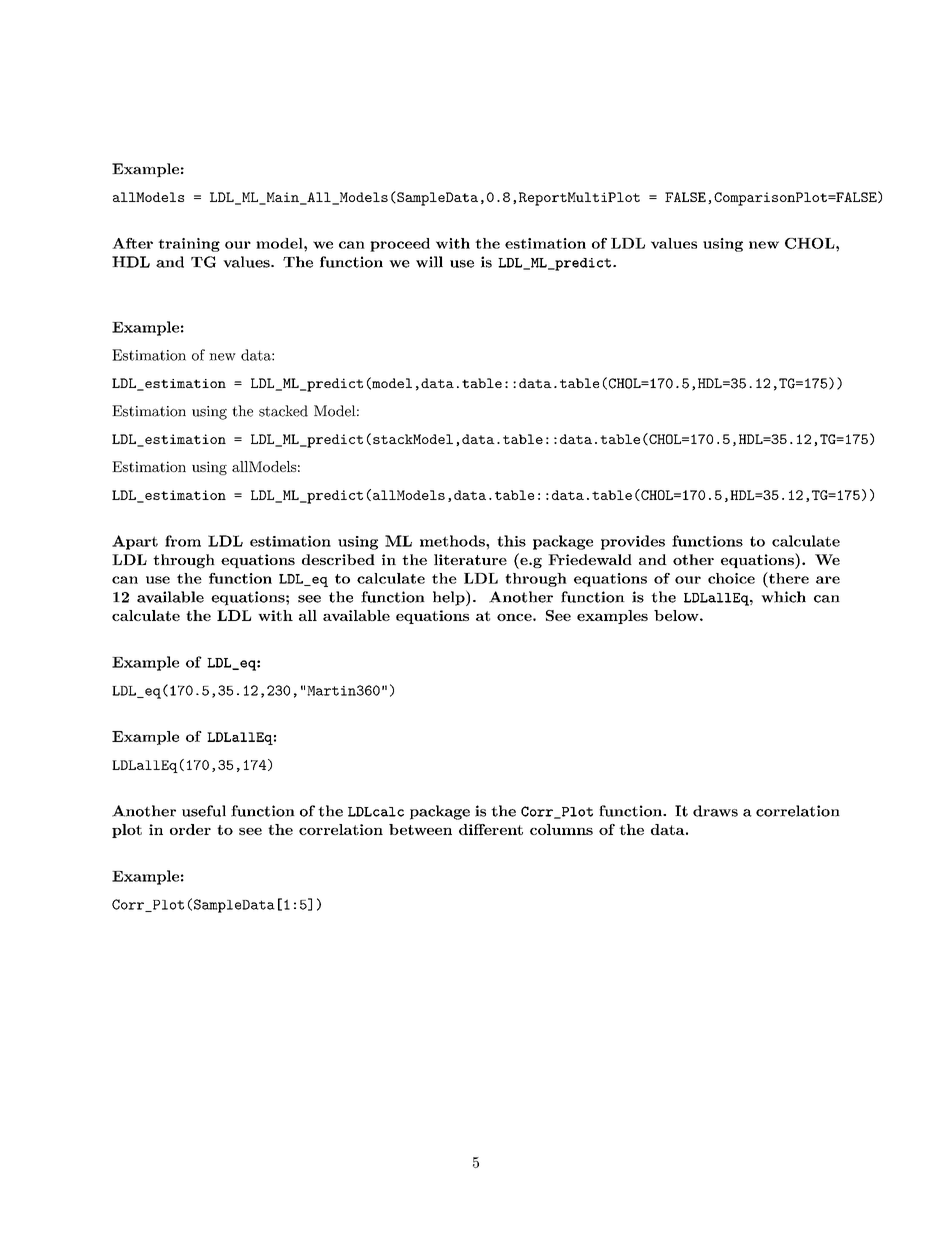  Describe the element at coordinates (204, 811) in the page. I see `useful` at that location.
